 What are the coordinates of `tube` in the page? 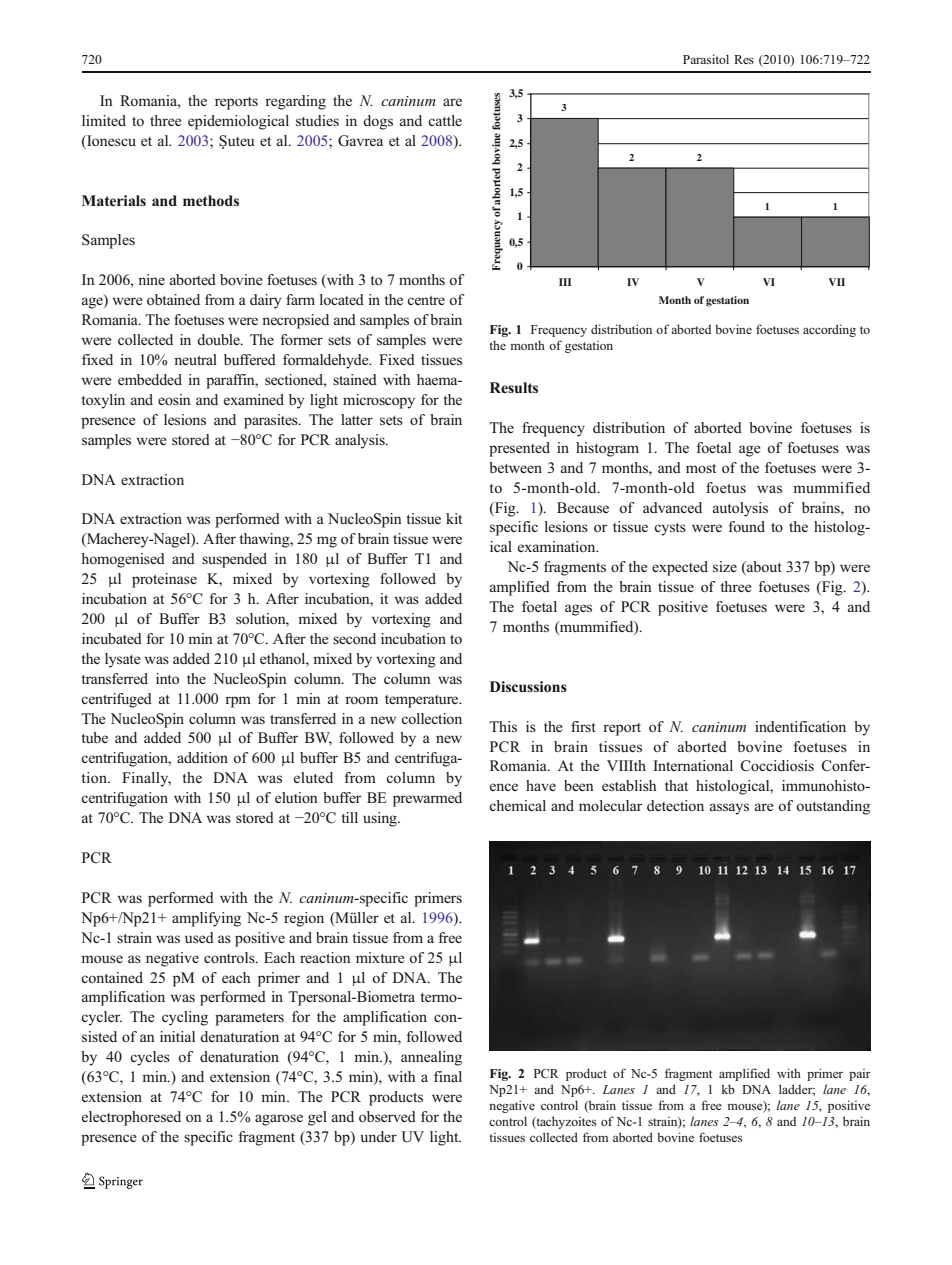 It's located at (94, 737).
